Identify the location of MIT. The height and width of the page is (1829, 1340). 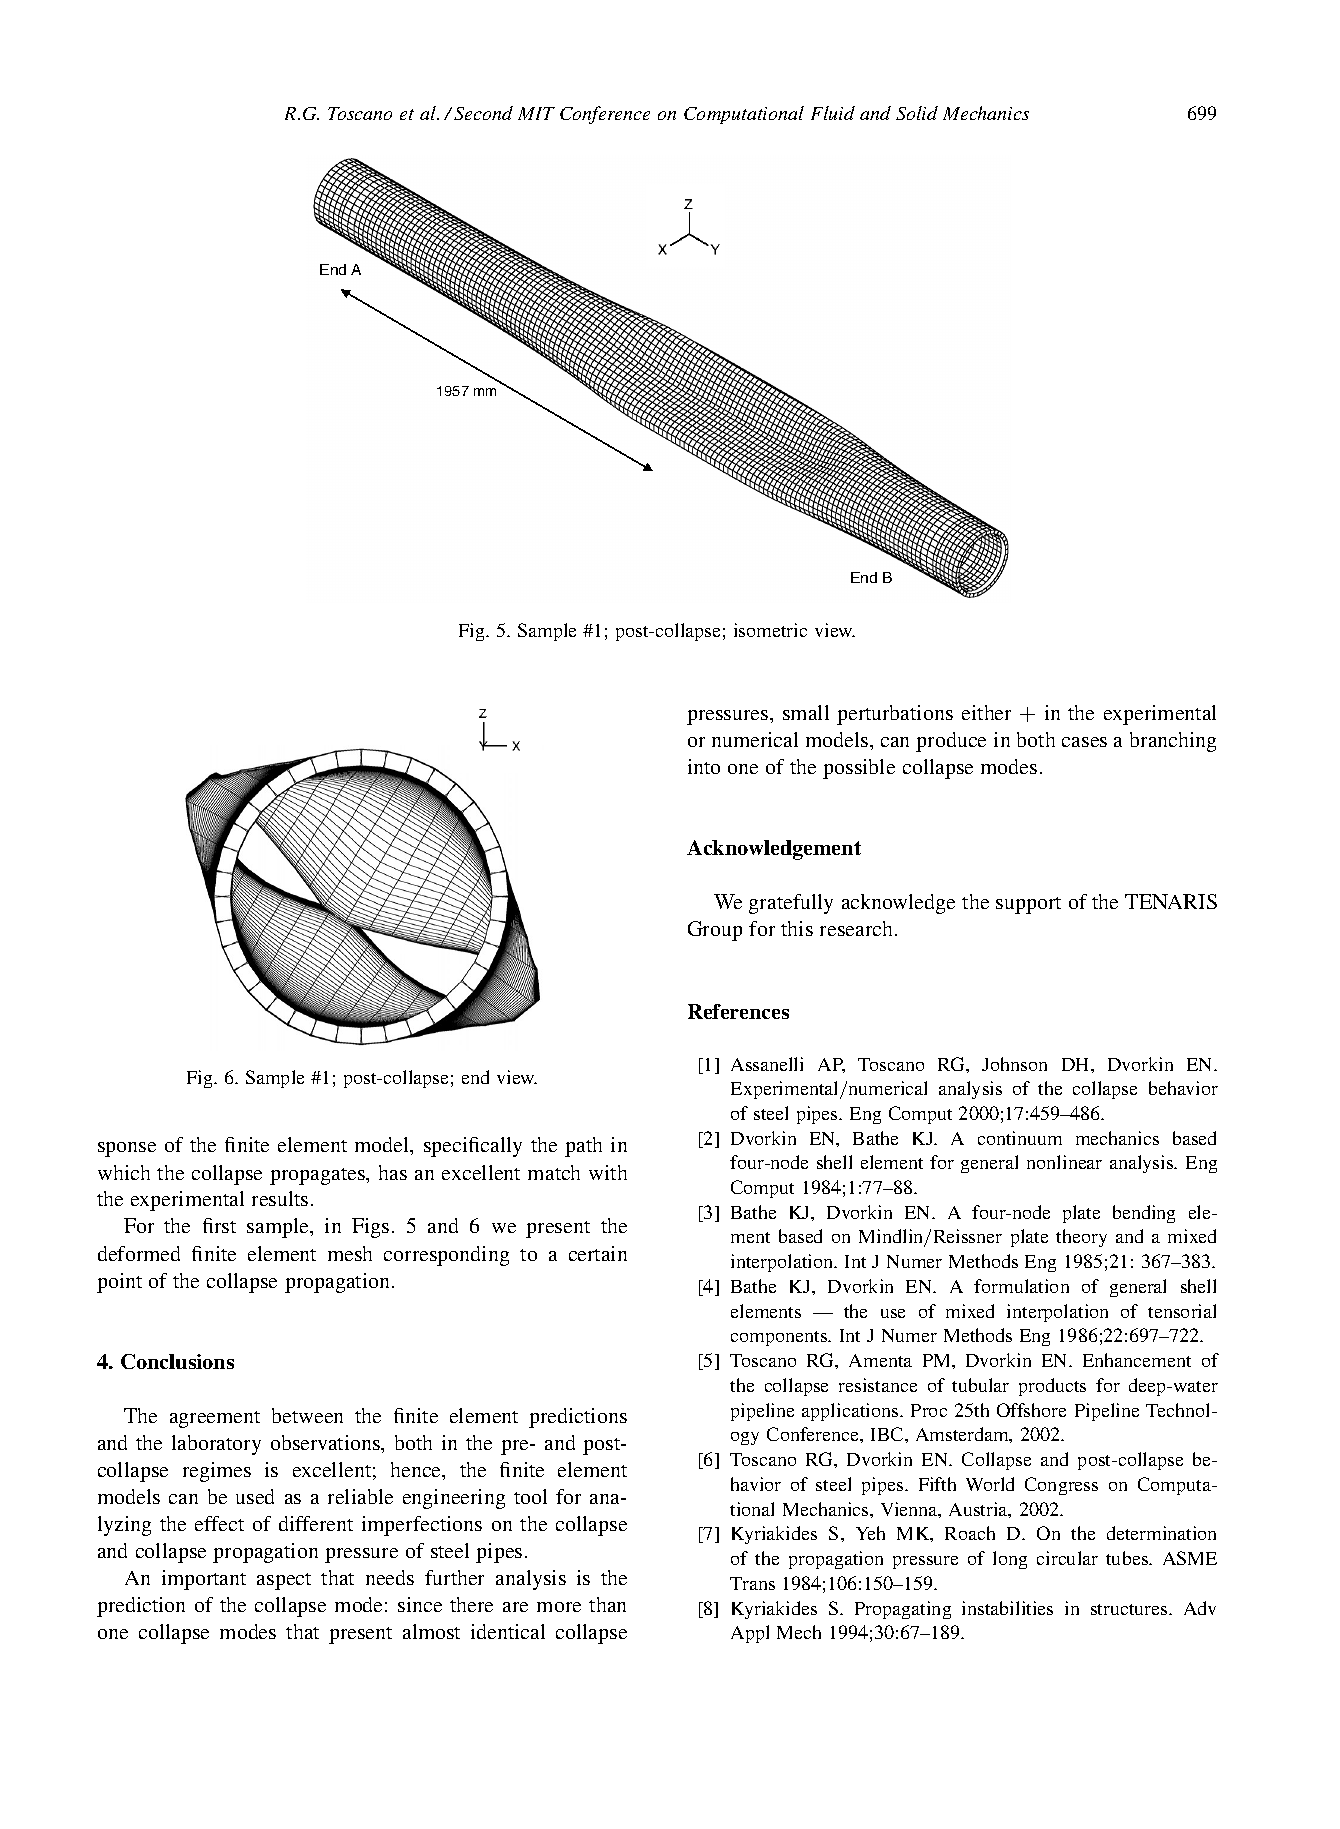
(536, 113).
